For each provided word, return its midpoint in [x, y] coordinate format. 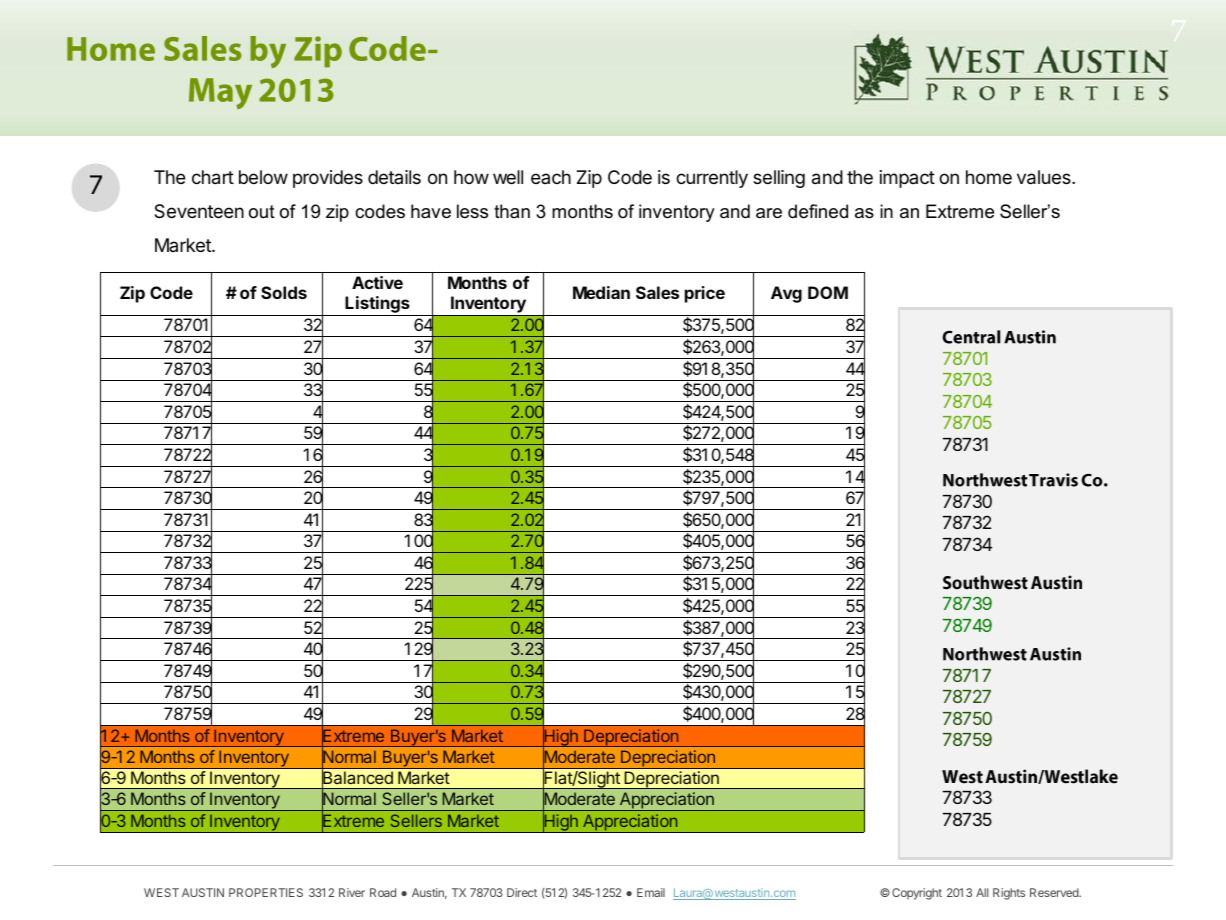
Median [601, 292]
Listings [377, 306]
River [352, 892]
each [551, 177]
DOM [828, 292]
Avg [786, 294]
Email [651, 892]
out [262, 212]
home [989, 177]
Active [377, 282]
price [705, 294]
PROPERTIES [266, 892]
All [982, 892]
